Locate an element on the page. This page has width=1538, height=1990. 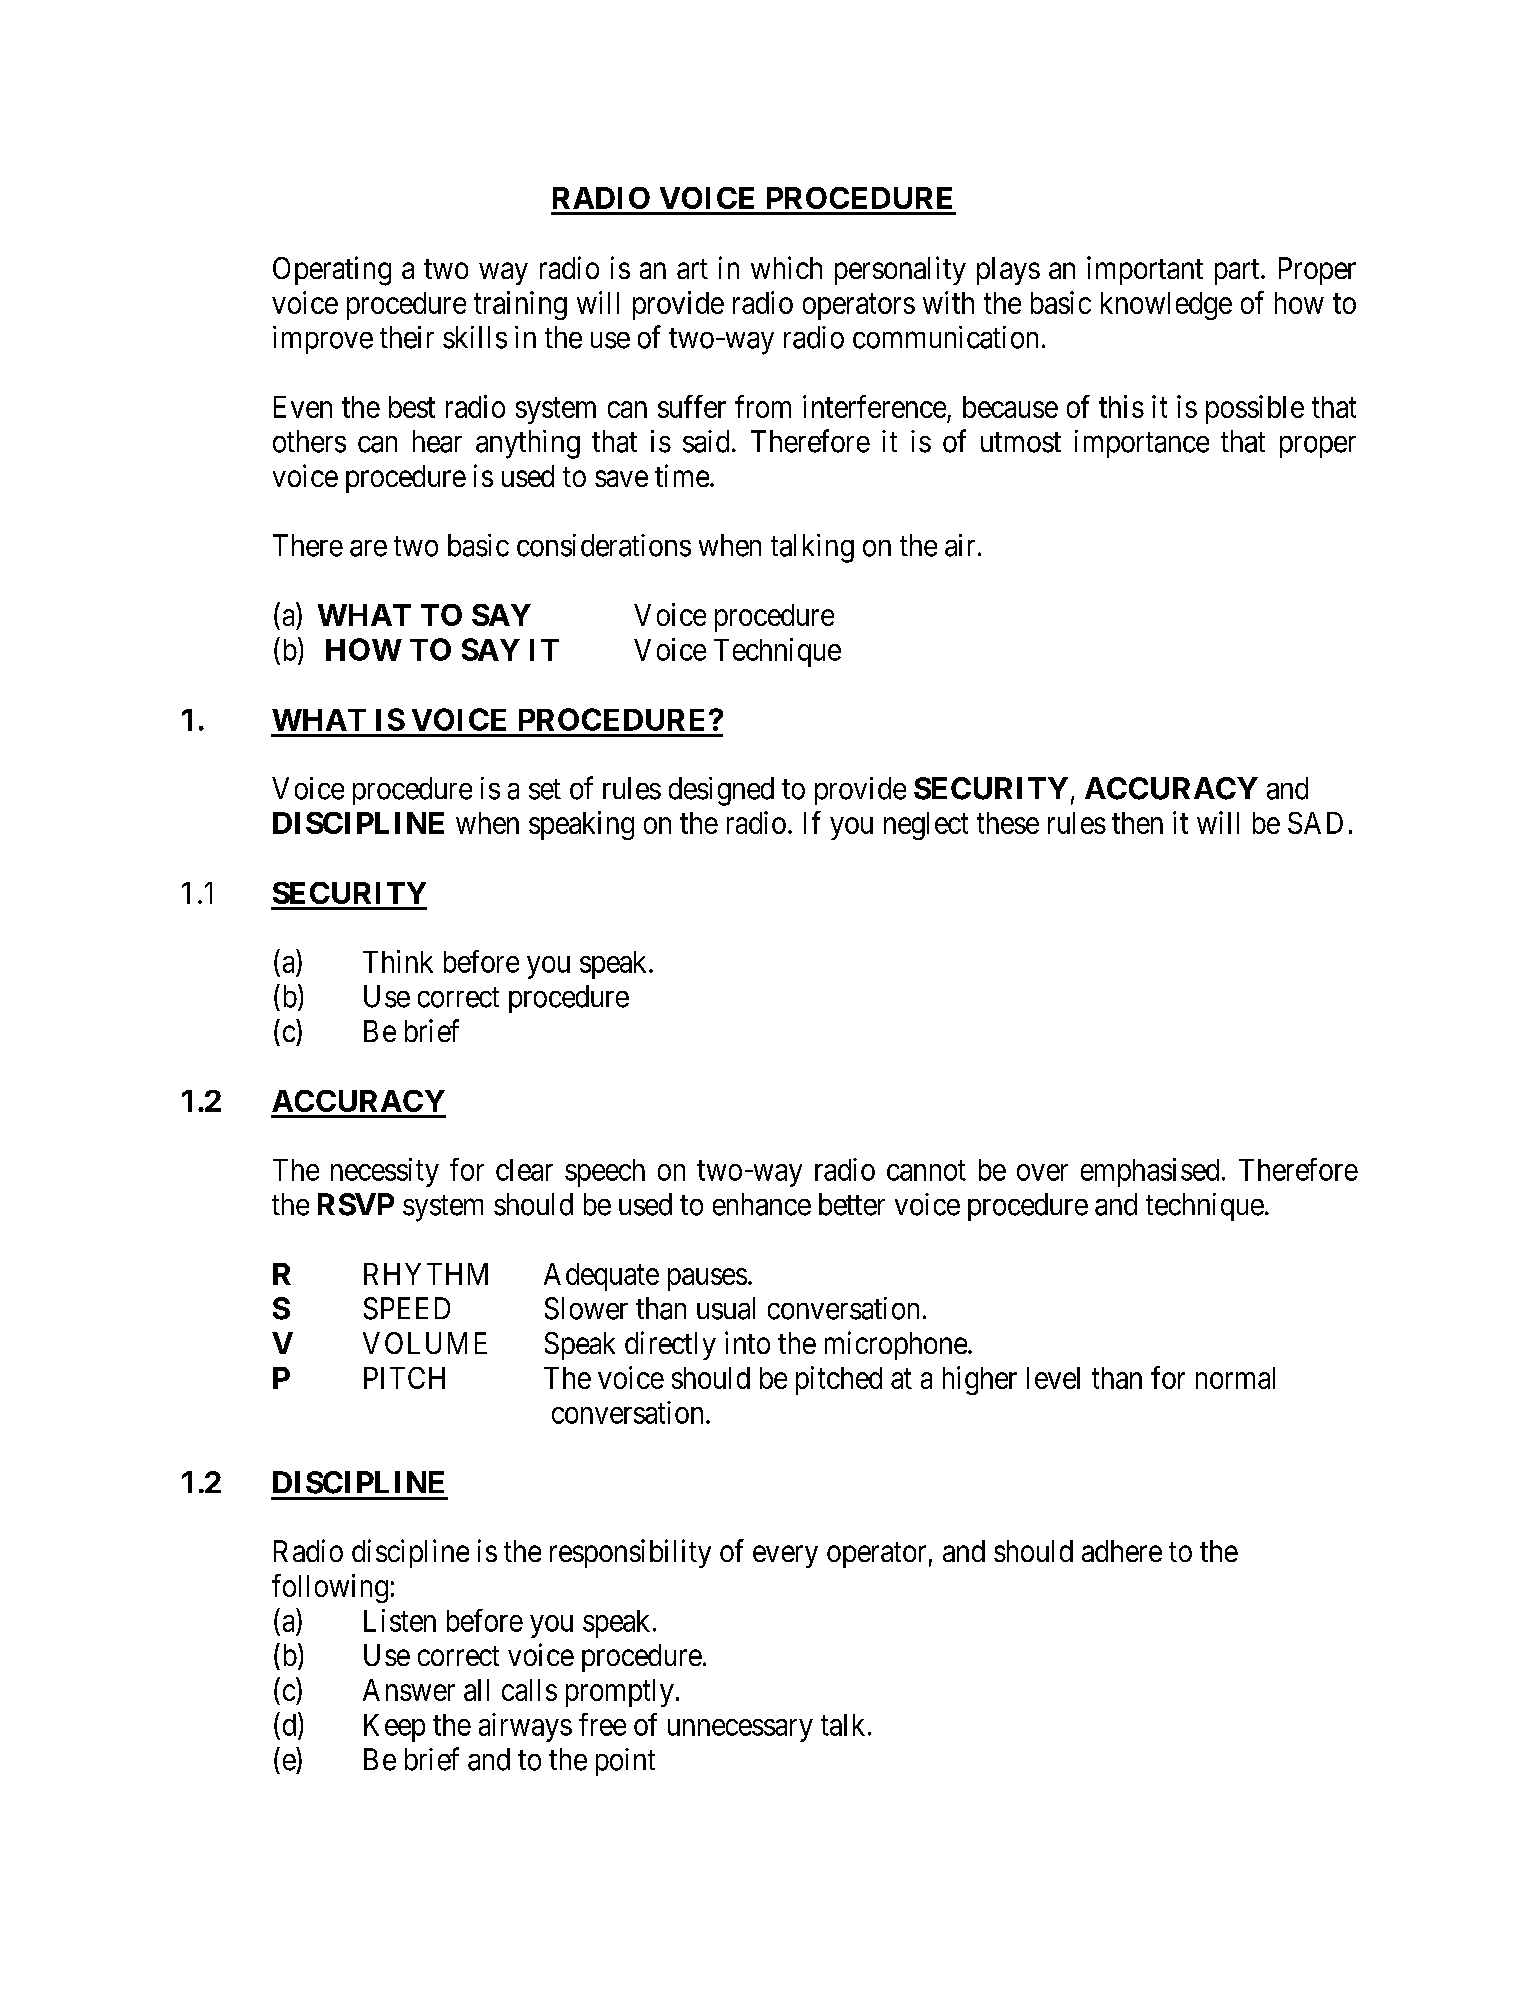
emphasised is located at coordinates (1150, 1172).
